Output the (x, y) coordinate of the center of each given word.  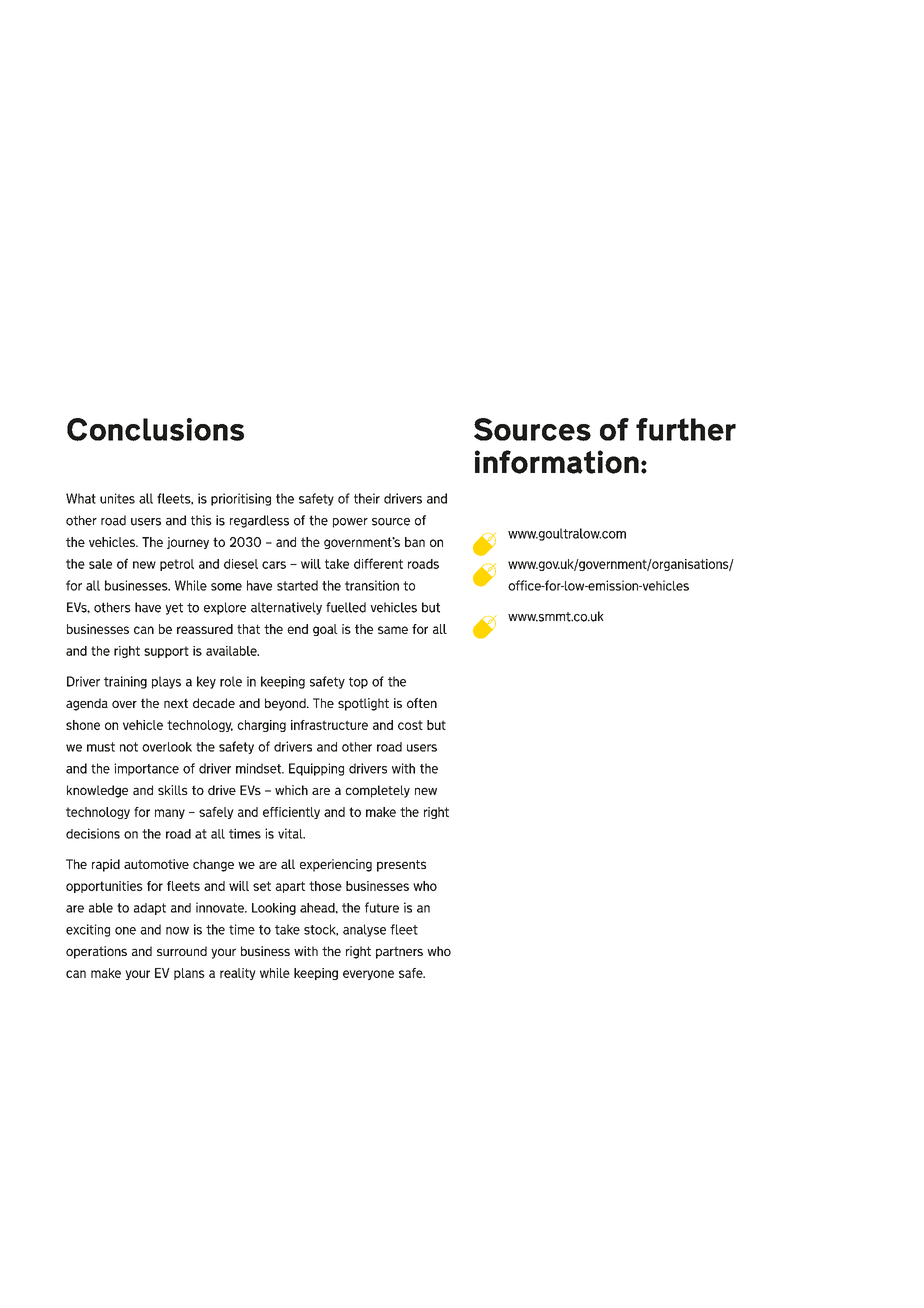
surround (182, 951)
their (367, 498)
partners (399, 952)
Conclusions (155, 429)
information (557, 462)
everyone (368, 975)
